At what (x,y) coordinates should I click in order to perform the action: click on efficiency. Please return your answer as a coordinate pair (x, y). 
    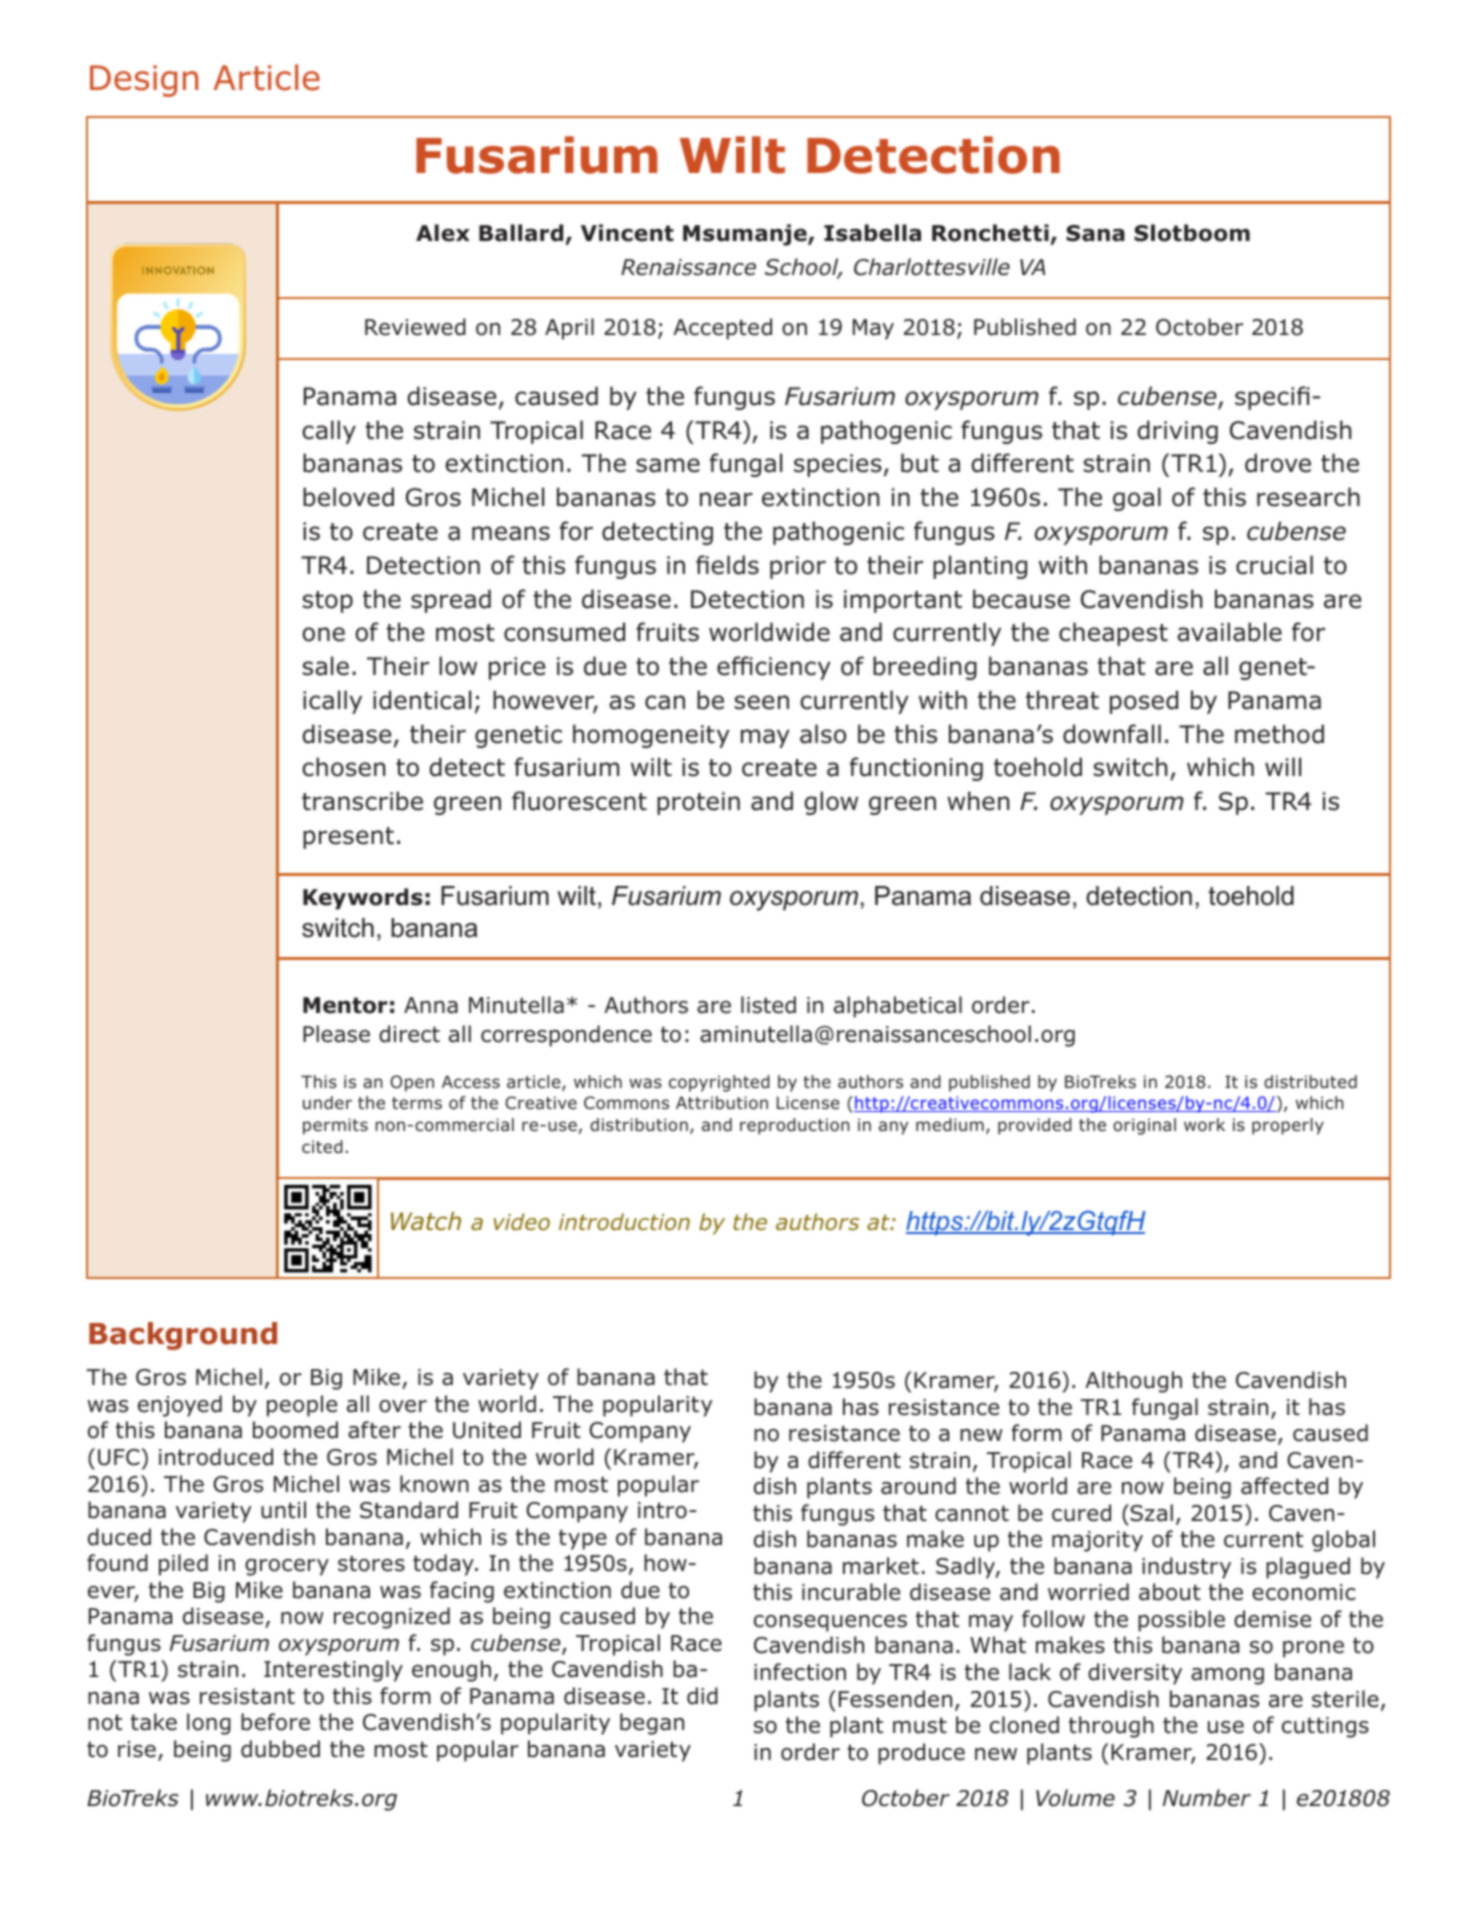
    Looking at the image, I should click on (774, 668).
